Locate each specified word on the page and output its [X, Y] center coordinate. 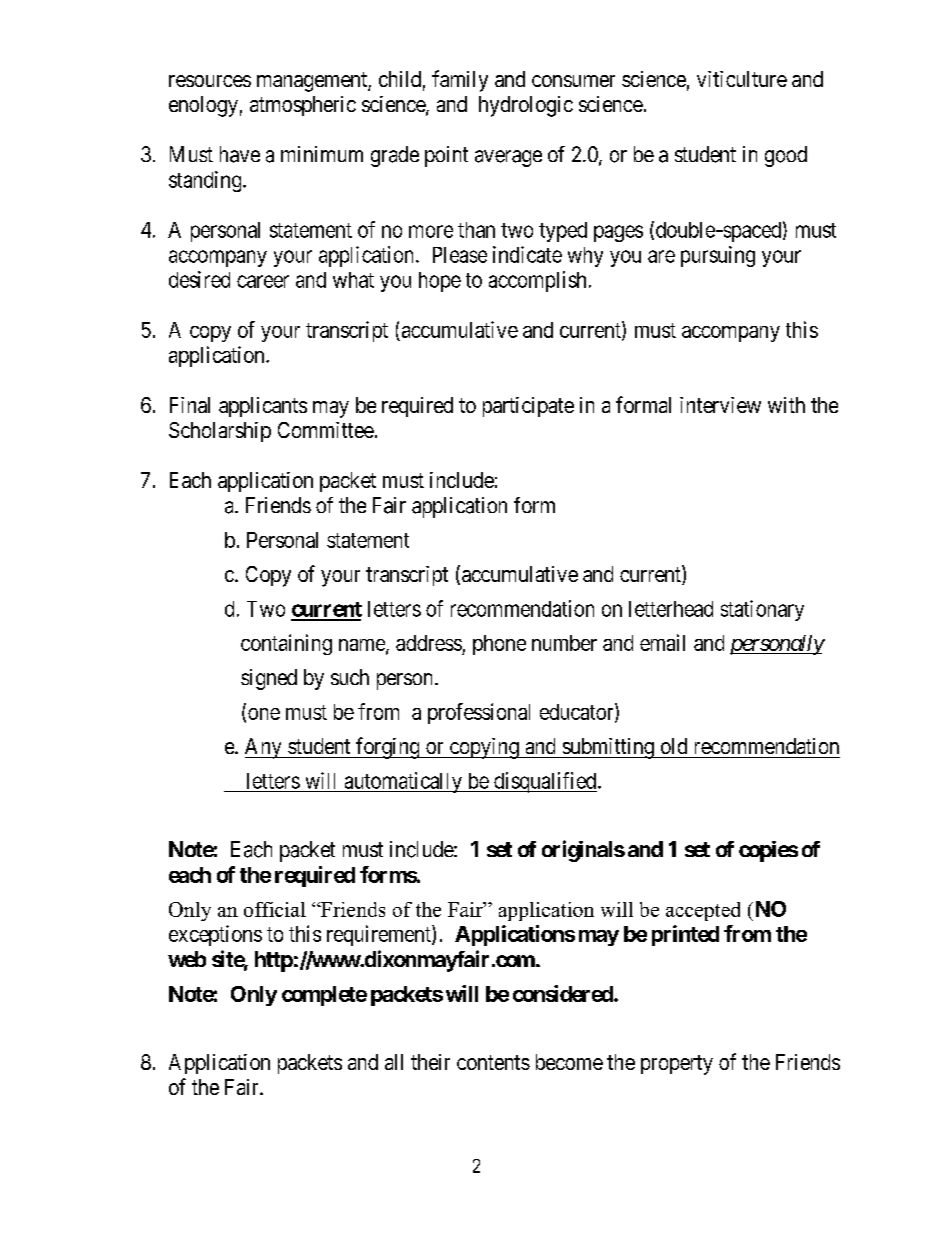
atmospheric [303, 106]
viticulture [742, 79]
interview [720, 405]
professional [479, 713]
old [674, 746]
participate [528, 407]
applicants [263, 407]
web [187, 959]
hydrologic [526, 106]
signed [269, 679]
